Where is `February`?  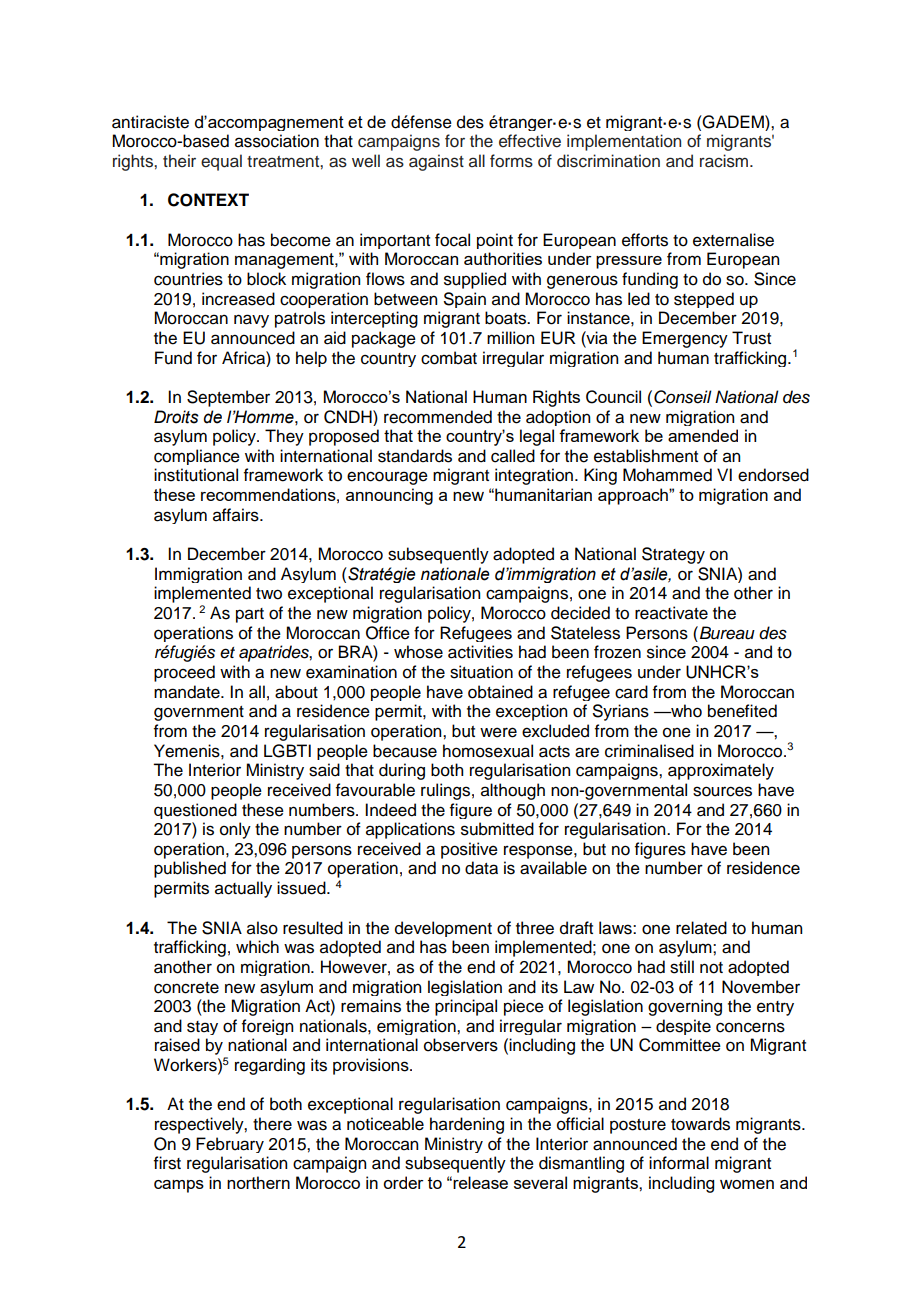 February is located at coordinates (230, 1145).
